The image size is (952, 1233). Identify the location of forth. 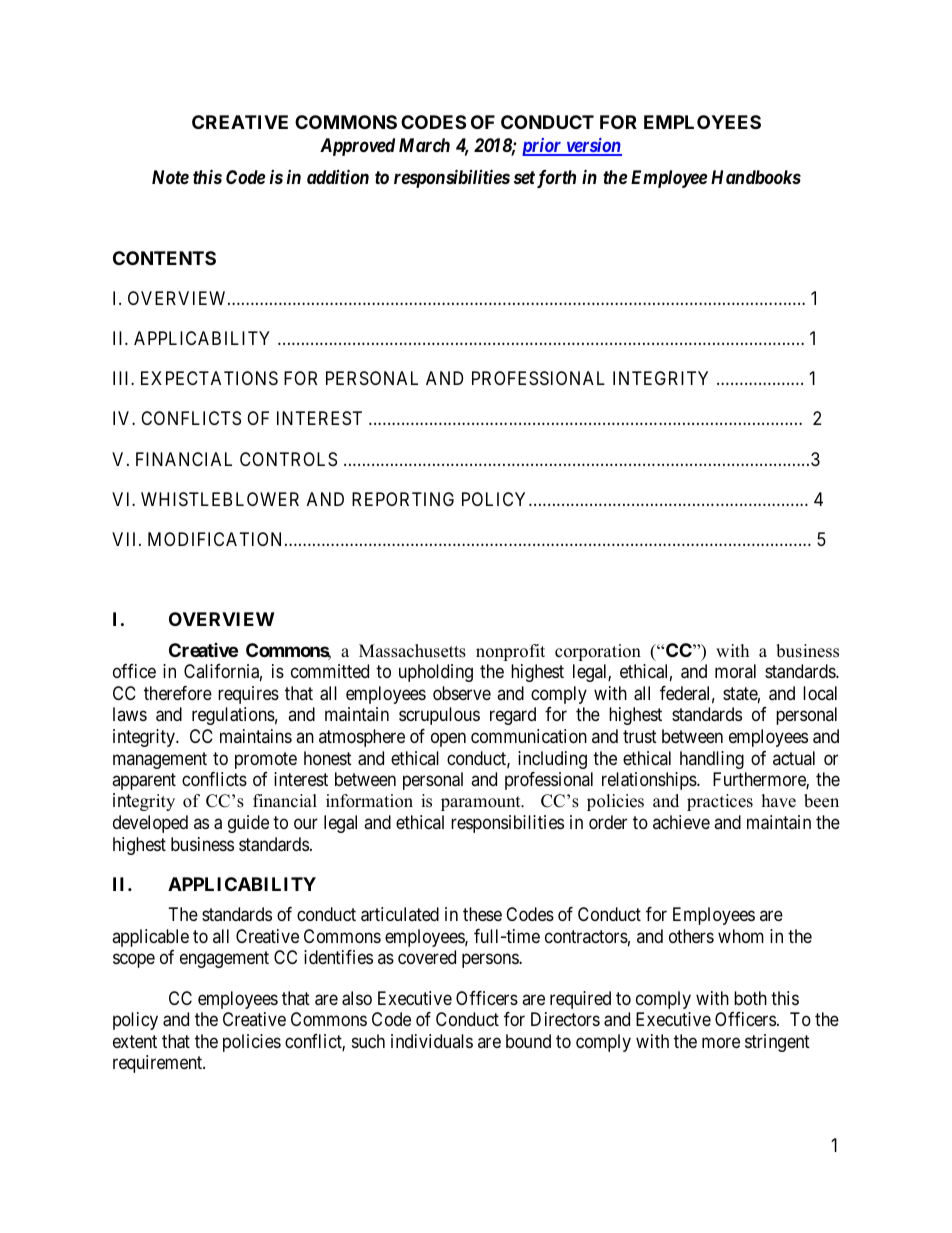
(556, 179).
